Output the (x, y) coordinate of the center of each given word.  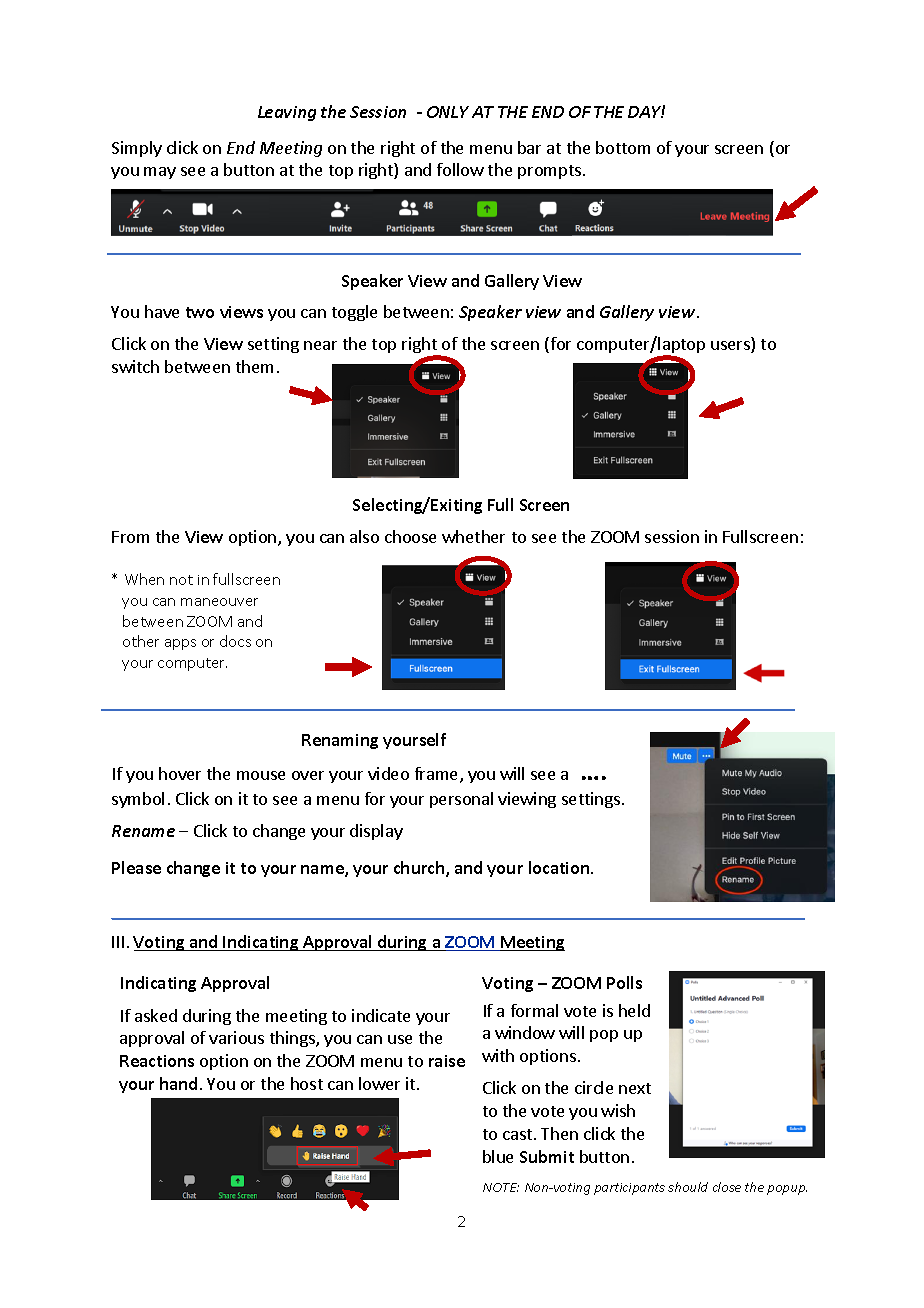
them (254, 366)
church (420, 869)
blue (498, 1156)
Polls (624, 982)
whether (473, 536)
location (560, 867)
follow (460, 169)
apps (180, 644)
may (160, 173)
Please (136, 867)
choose (410, 536)
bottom (623, 147)
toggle (354, 313)
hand (178, 1083)
